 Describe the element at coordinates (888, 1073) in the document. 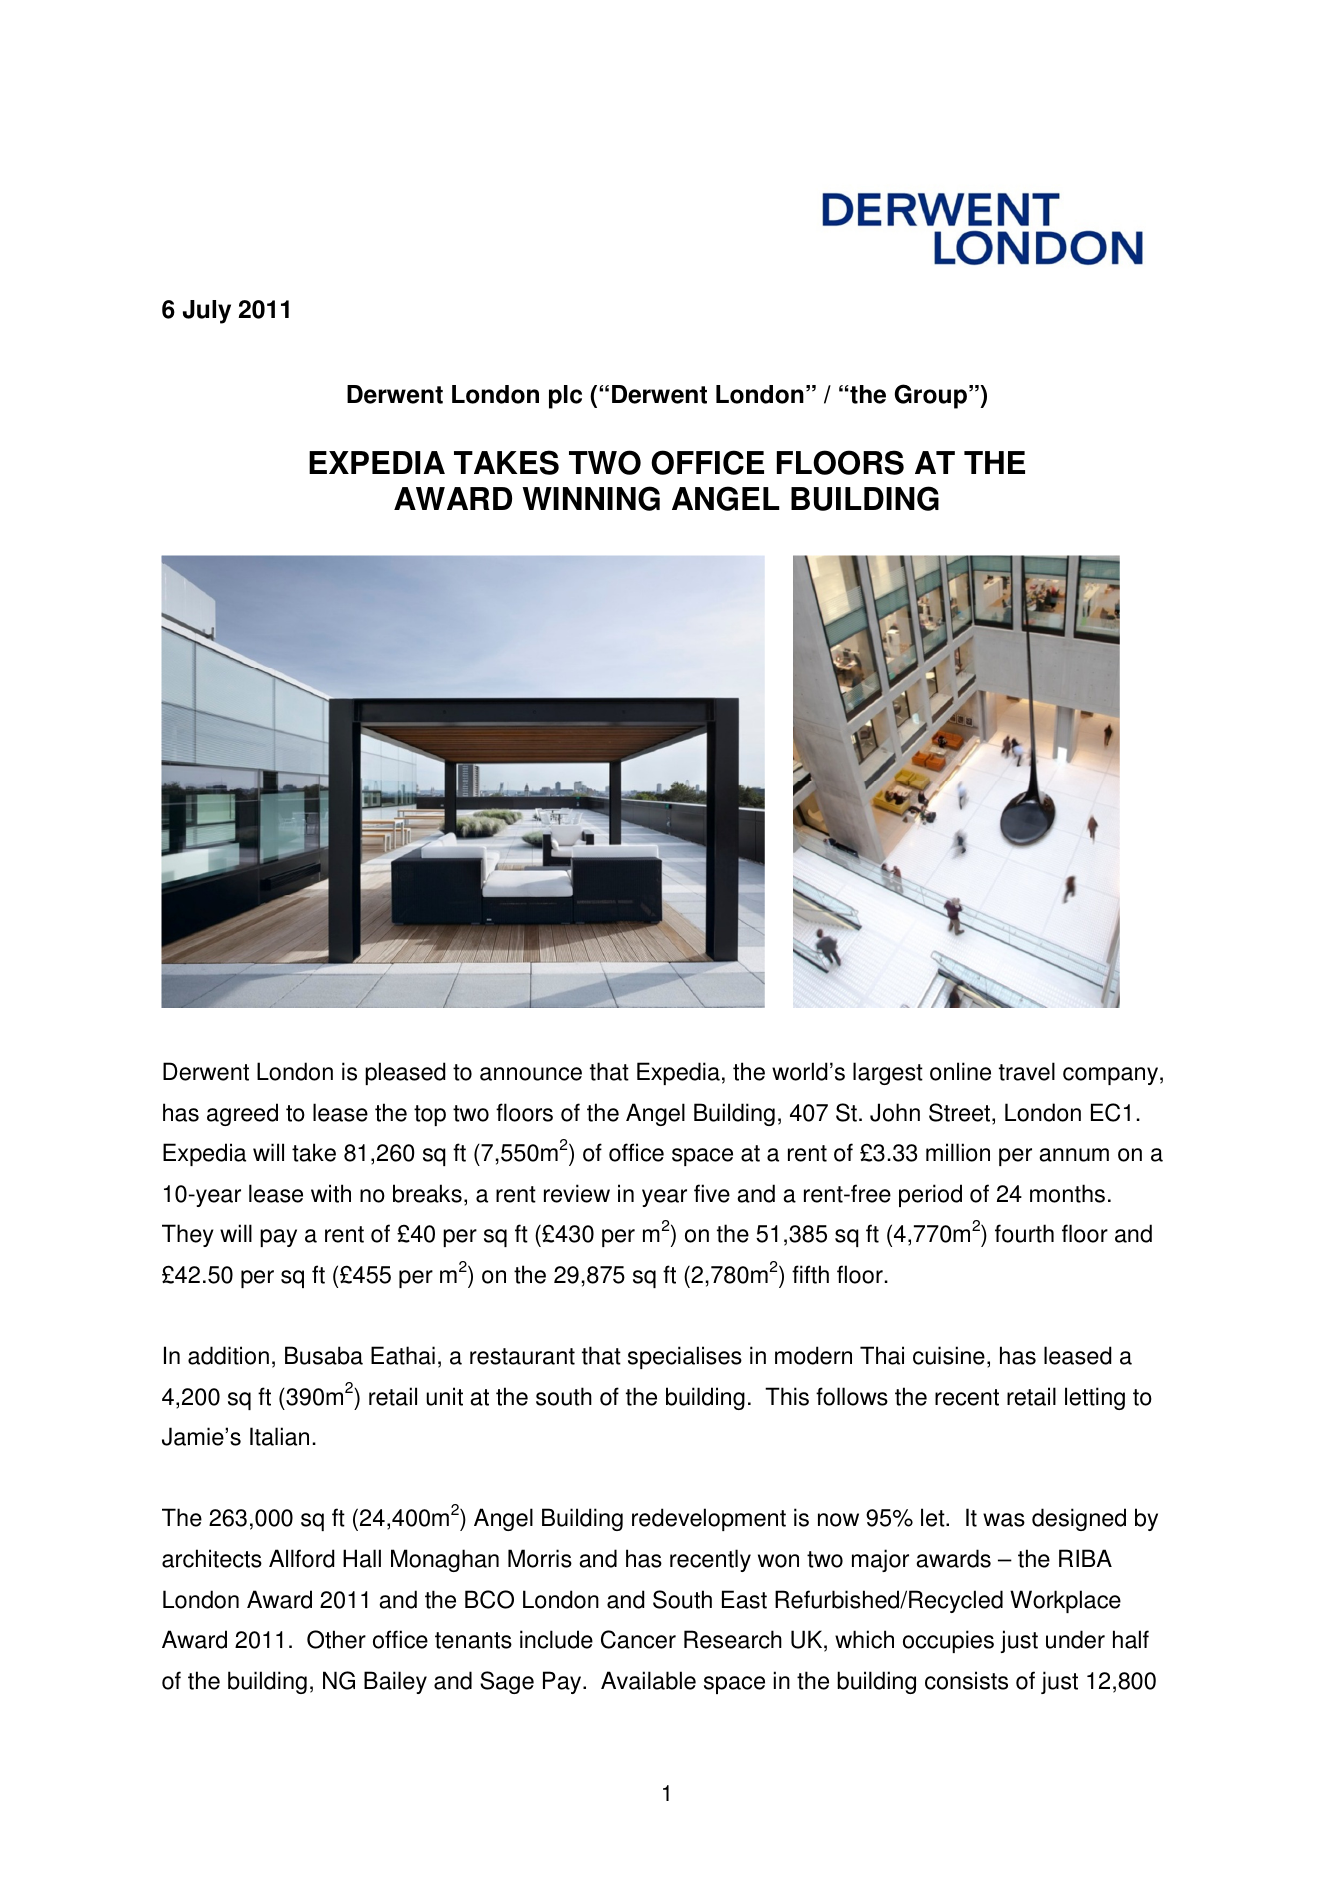

I see `largest` at that location.
